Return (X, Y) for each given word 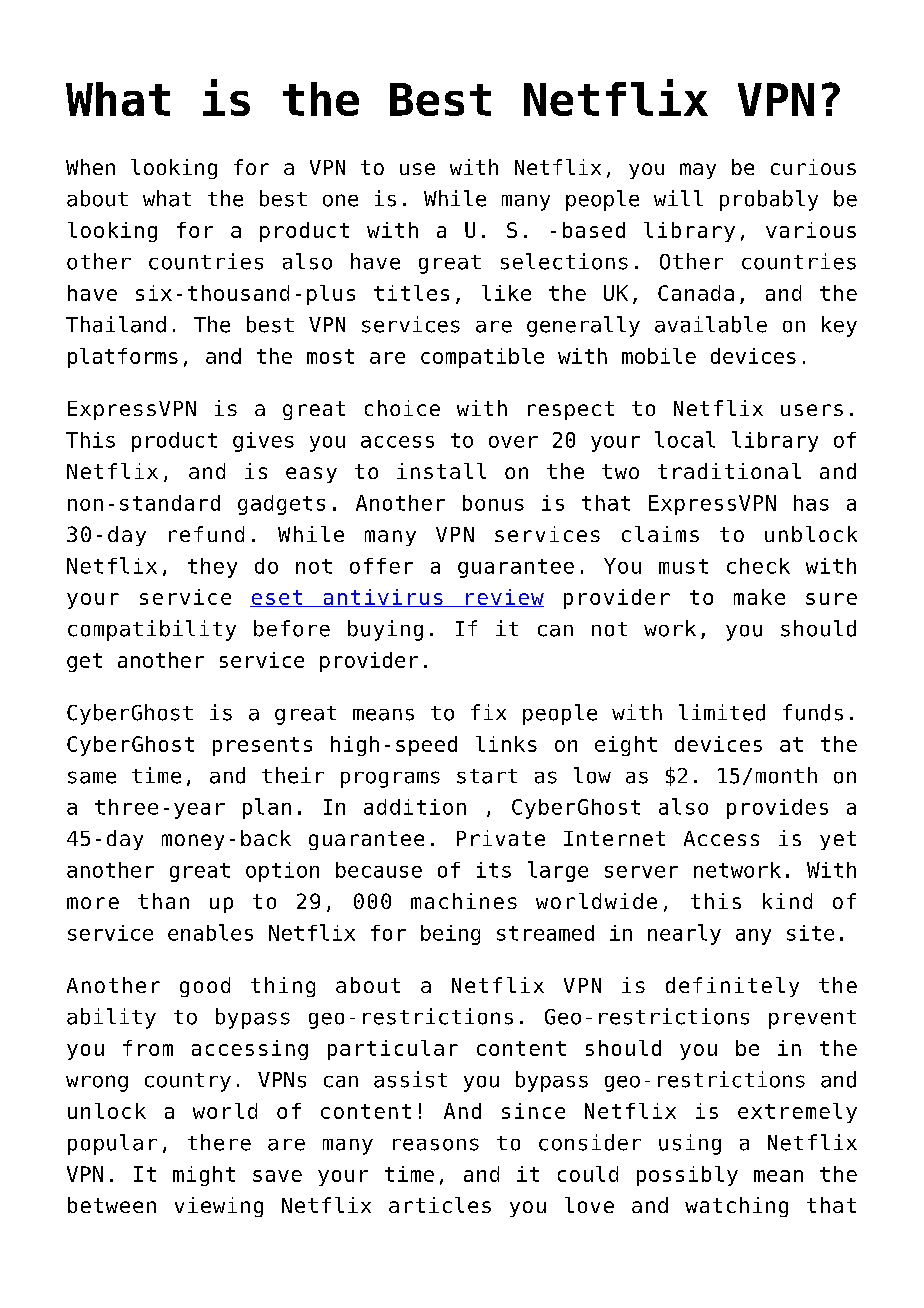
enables (210, 932)
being (450, 935)
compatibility (152, 630)
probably (769, 200)
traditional (729, 471)
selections (564, 261)
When (90, 167)
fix (488, 712)
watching (736, 1207)
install (441, 471)
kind (787, 901)
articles (440, 1205)
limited (722, 712)
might (204, 1176)
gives (263, 442)
